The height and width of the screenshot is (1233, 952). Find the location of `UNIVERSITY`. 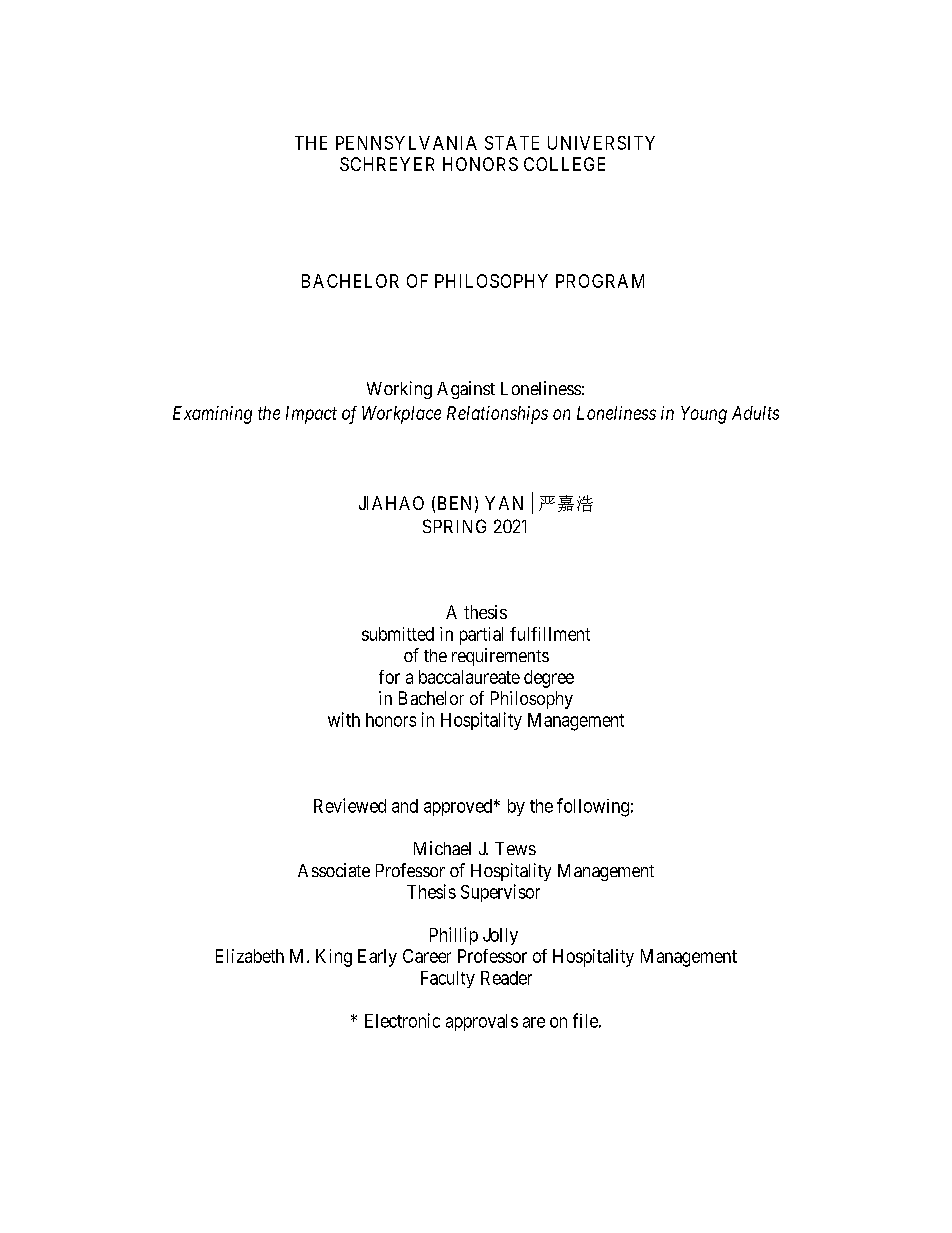

UNIVERSITY is located at coordinates (601, 143).
